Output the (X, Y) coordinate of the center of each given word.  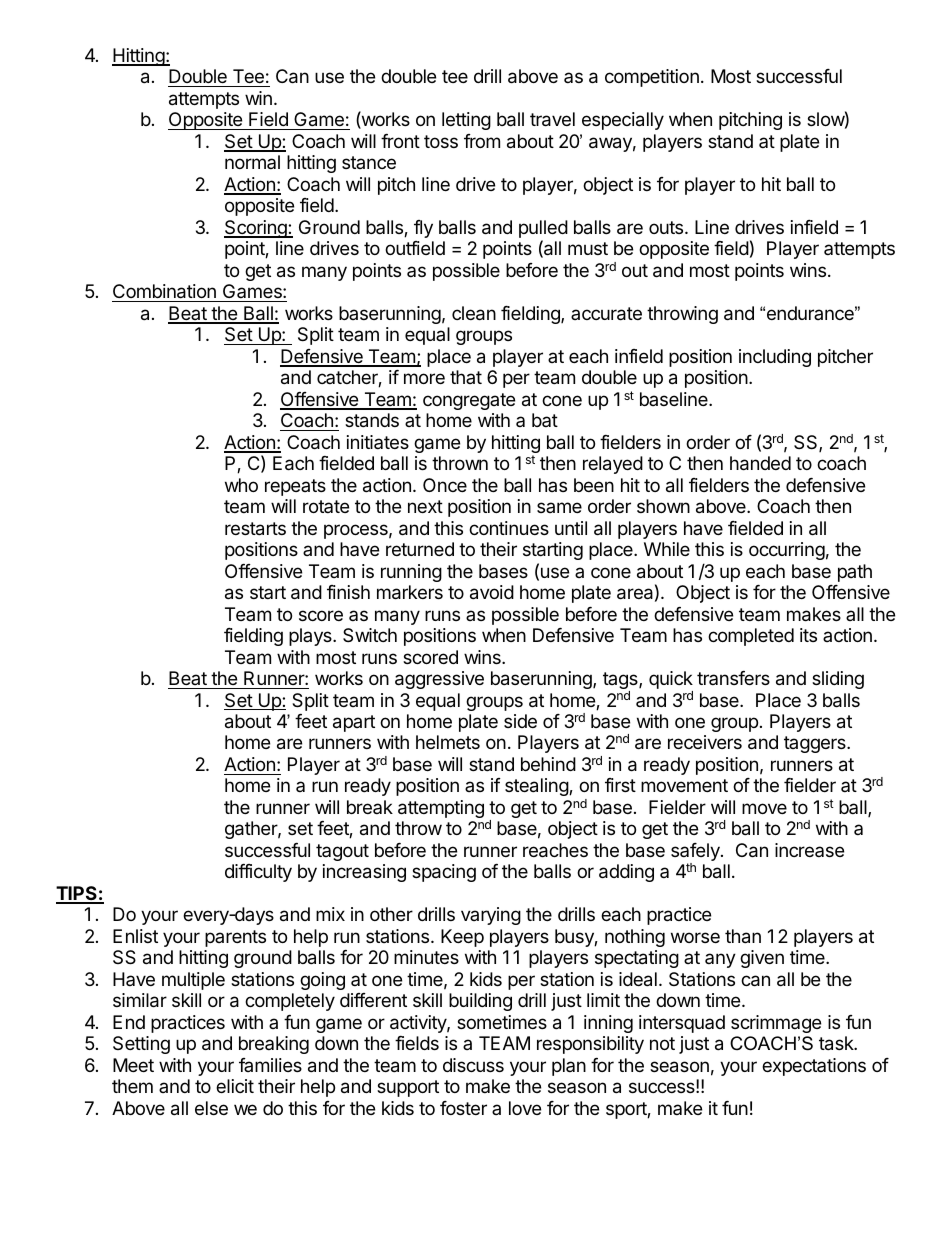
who (241, 485)
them (132, 1086)
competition (652, 78)
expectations (814, 1067)
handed (760, 463)
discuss (473, 1065)
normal (252, 162)
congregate (469, 401)
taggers (816, 744)
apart (354, 723)
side (520, 721)
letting (466, 121)
